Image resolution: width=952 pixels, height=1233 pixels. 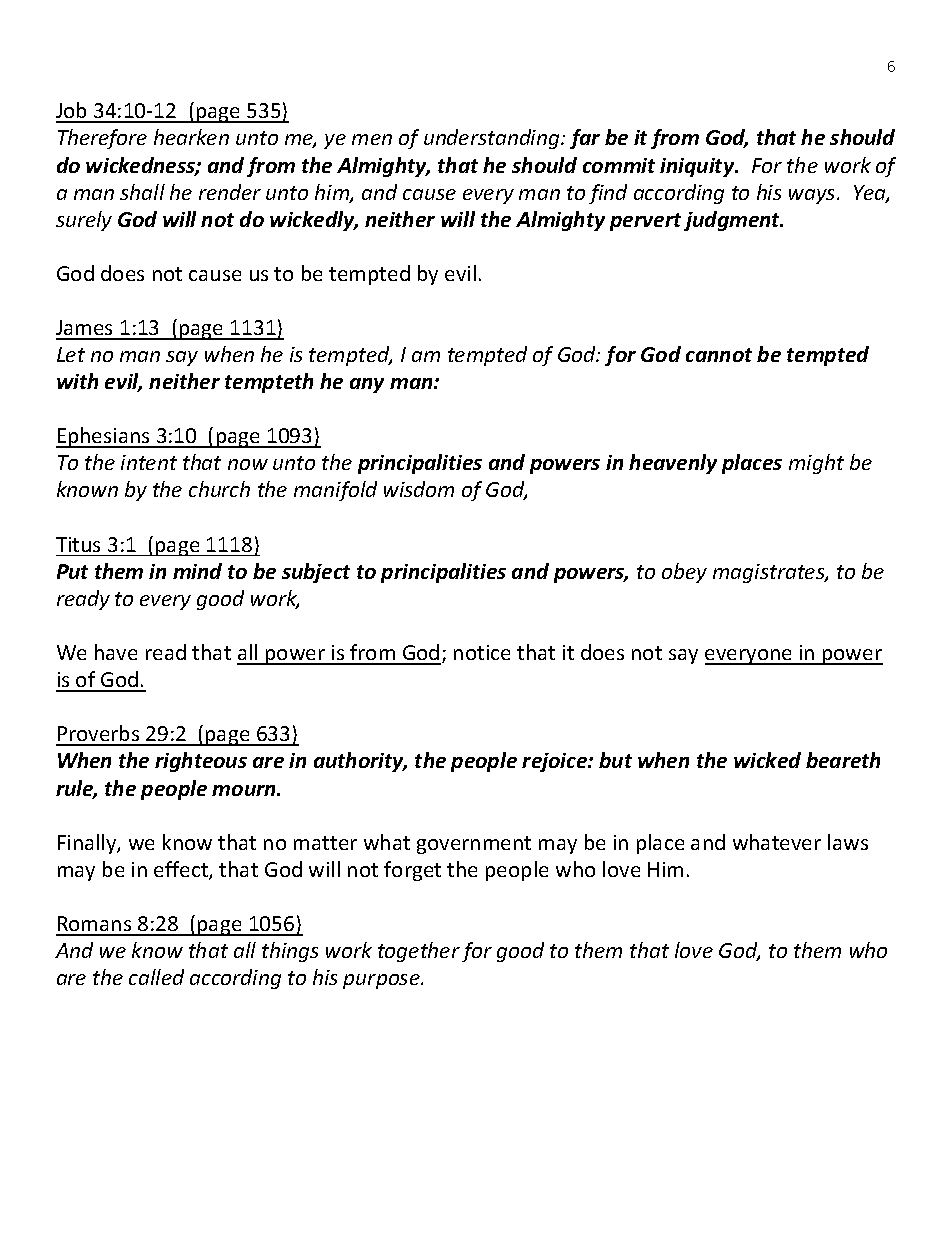 I want to click on notice, so click(x=482, y=652).
